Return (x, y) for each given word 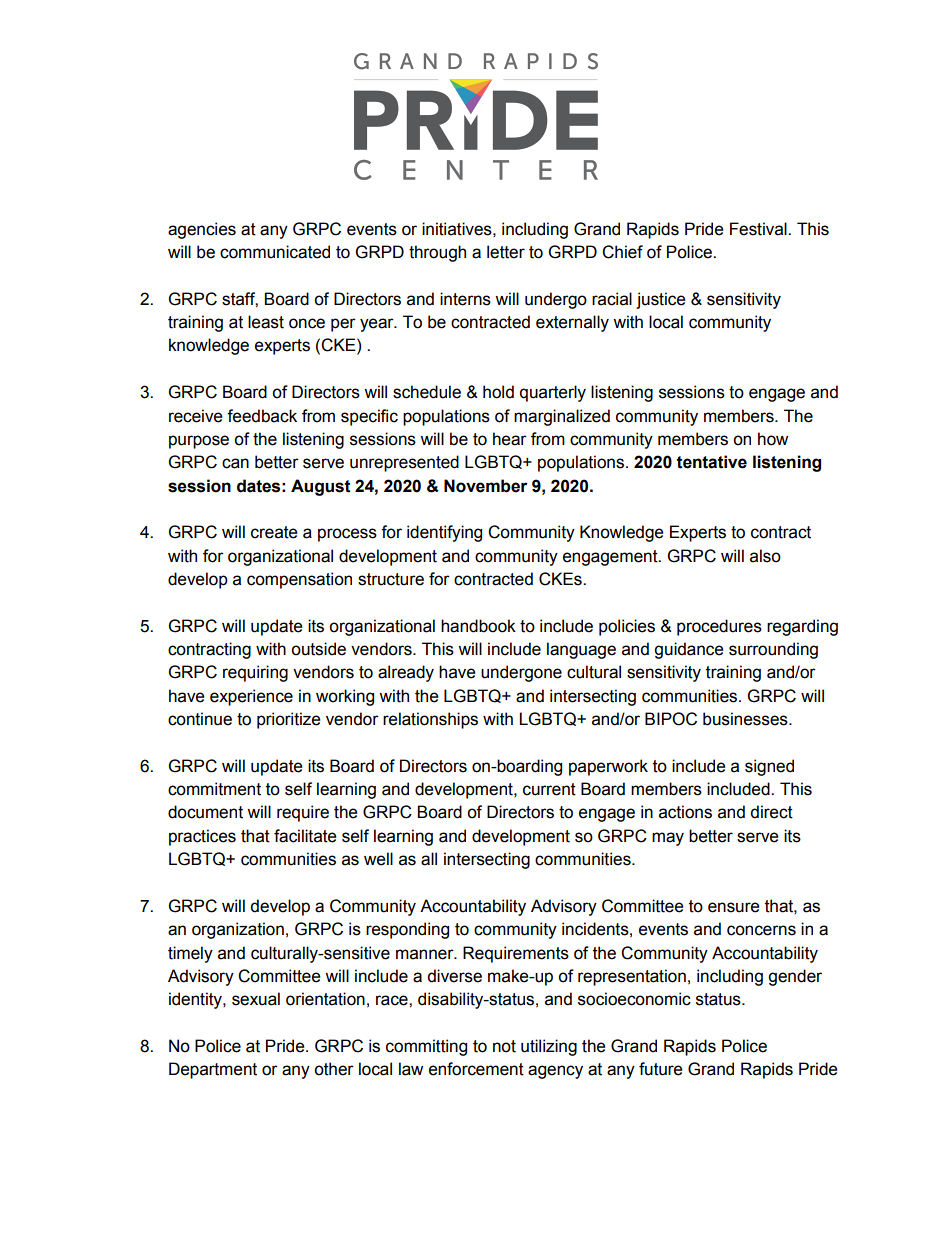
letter (506, 252)
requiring (255, 673)
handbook (478, 626)
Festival (759, 229)
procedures (719, 627)
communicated (275, 252)
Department (213, 1070)
